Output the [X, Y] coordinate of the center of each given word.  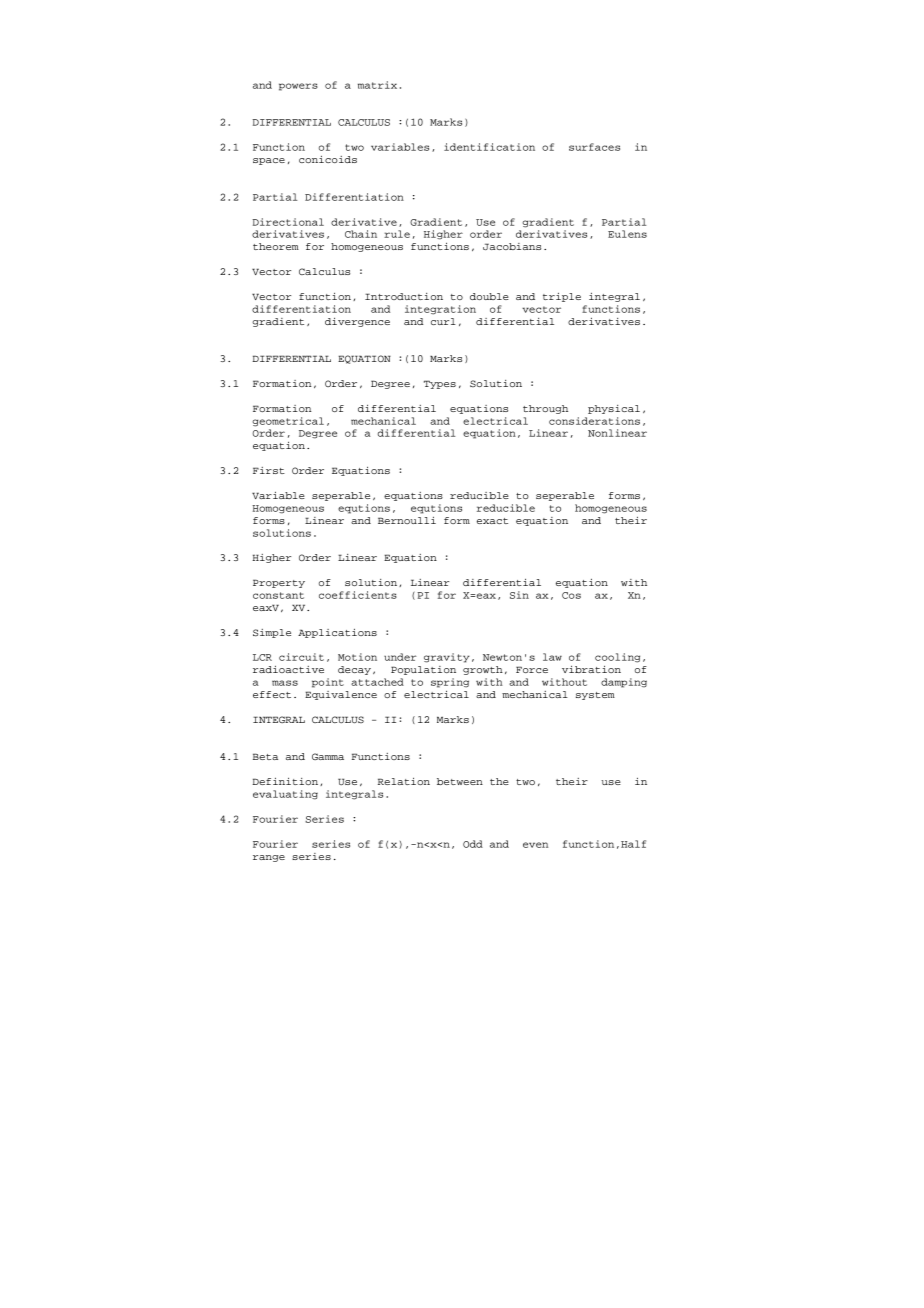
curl [443, 321]
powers [298, 87]
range [269, 858]
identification [489, 147]
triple [562, 297]
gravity [447, 658]
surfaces [594, 147]
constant [278, 595]
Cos [571, 595]
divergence [357, 322]
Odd [473, 844]
